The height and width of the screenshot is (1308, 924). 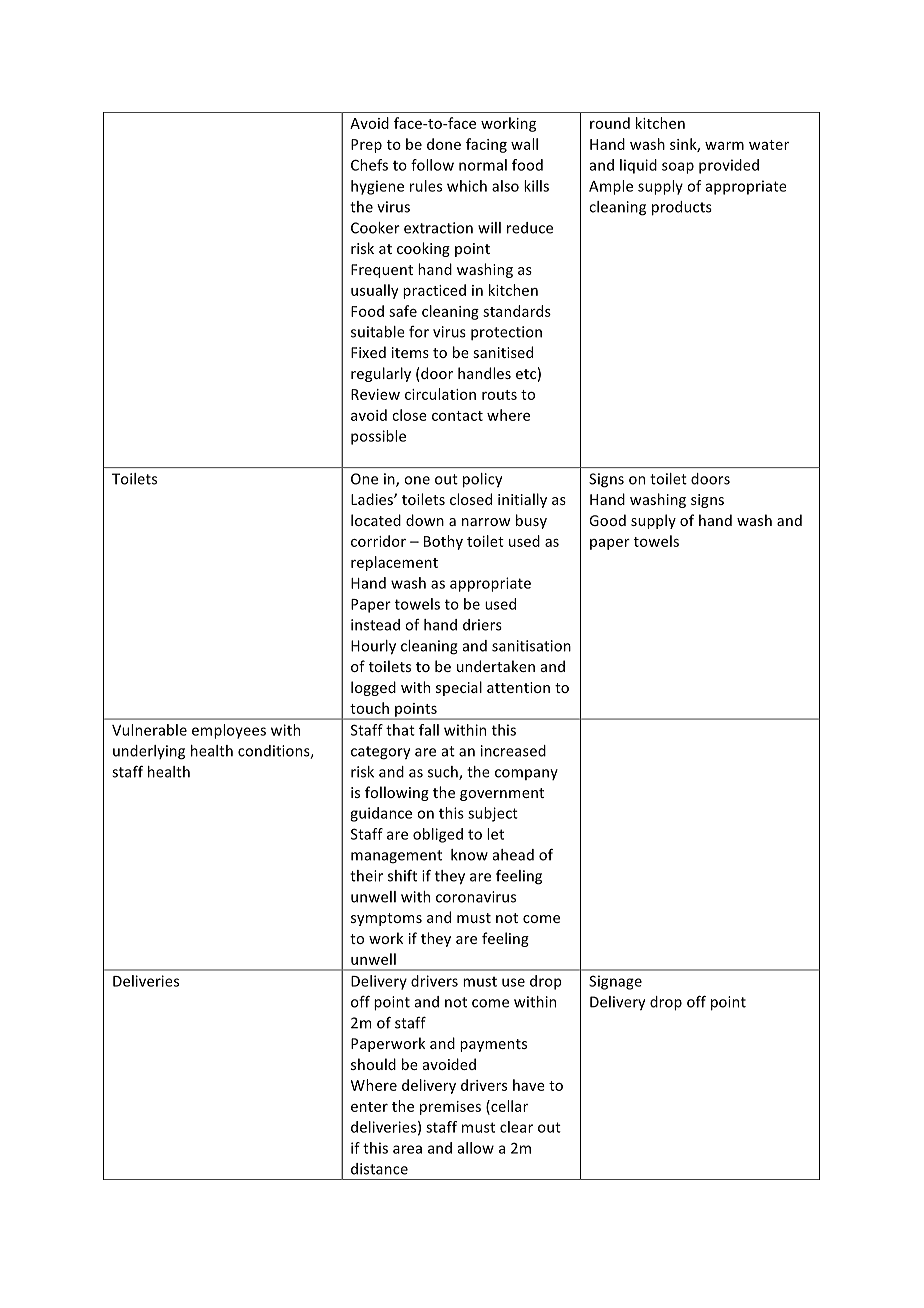 What do you see at coordinates (493, 814) in the screenshot?
I see `subject` at bounding box center [493, 814].
